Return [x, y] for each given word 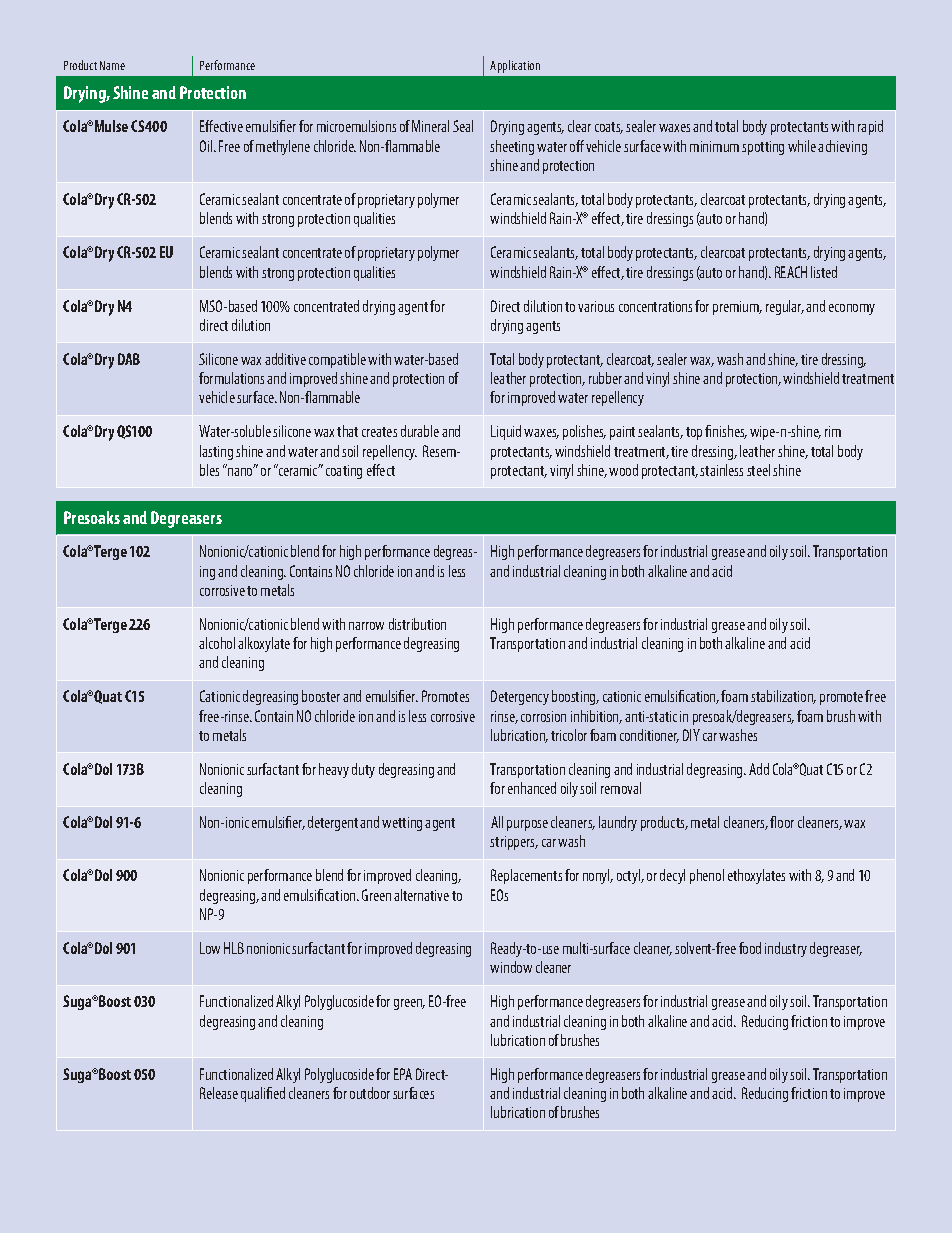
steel [758, 470]
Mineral [430, 126]
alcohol [217, 643]
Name [112, 65]
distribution [417, 624]
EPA [403, 1074]
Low [210, 948]
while [802, 146]
